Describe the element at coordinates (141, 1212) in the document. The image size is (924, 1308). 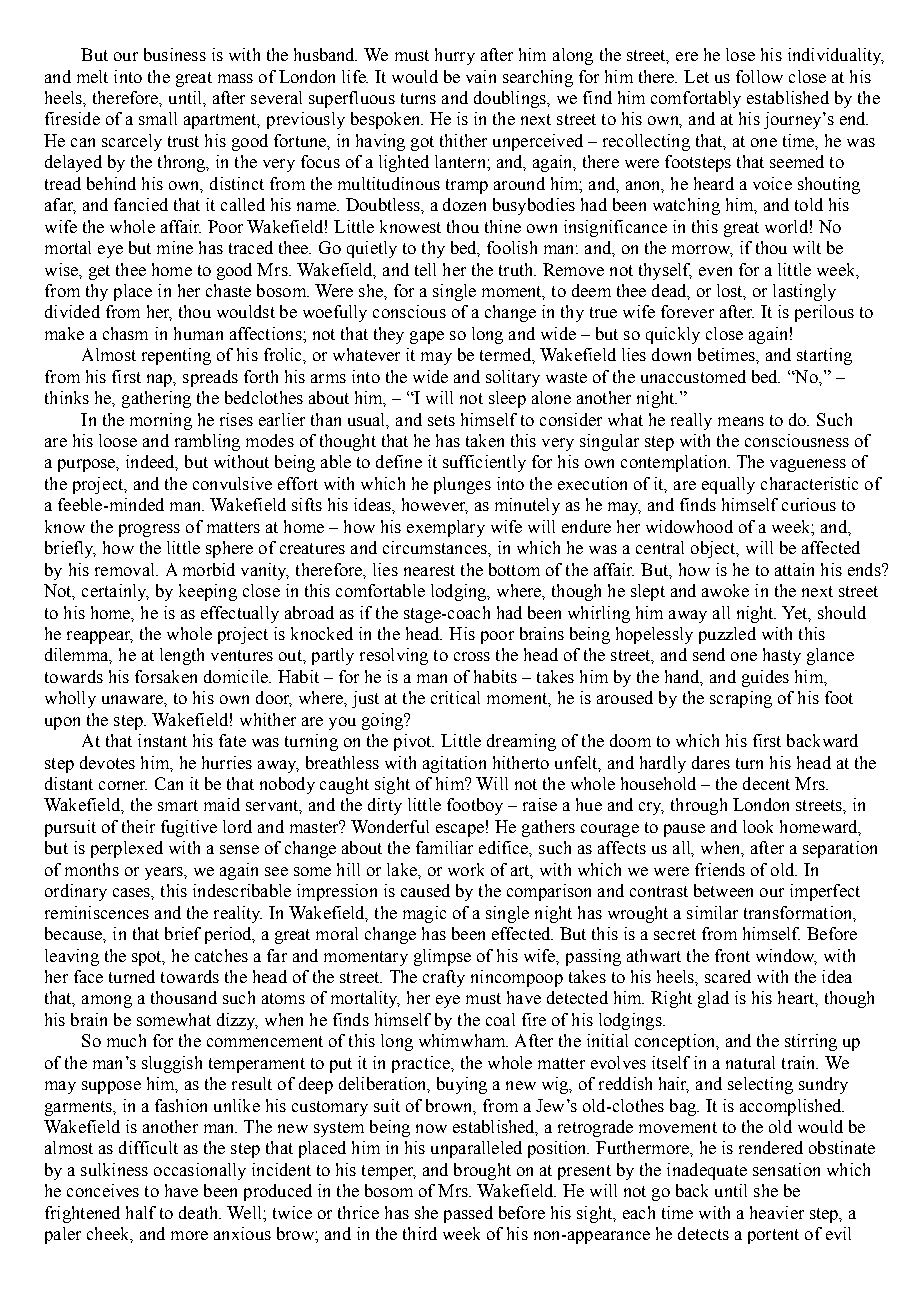
I see `half` at that location.
